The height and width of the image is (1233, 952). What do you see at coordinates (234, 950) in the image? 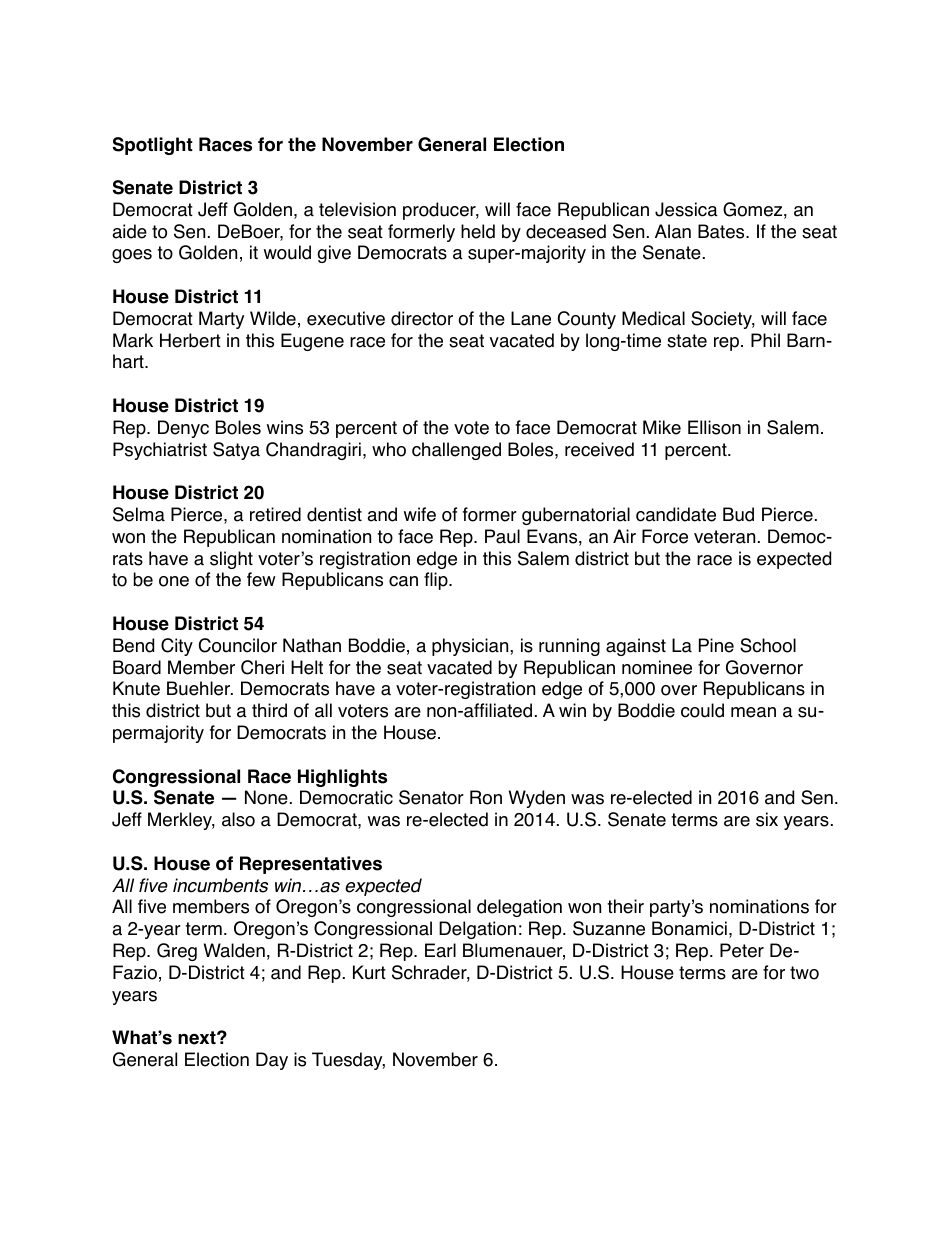
I see `Walden` at bounding box center [234, 950].
